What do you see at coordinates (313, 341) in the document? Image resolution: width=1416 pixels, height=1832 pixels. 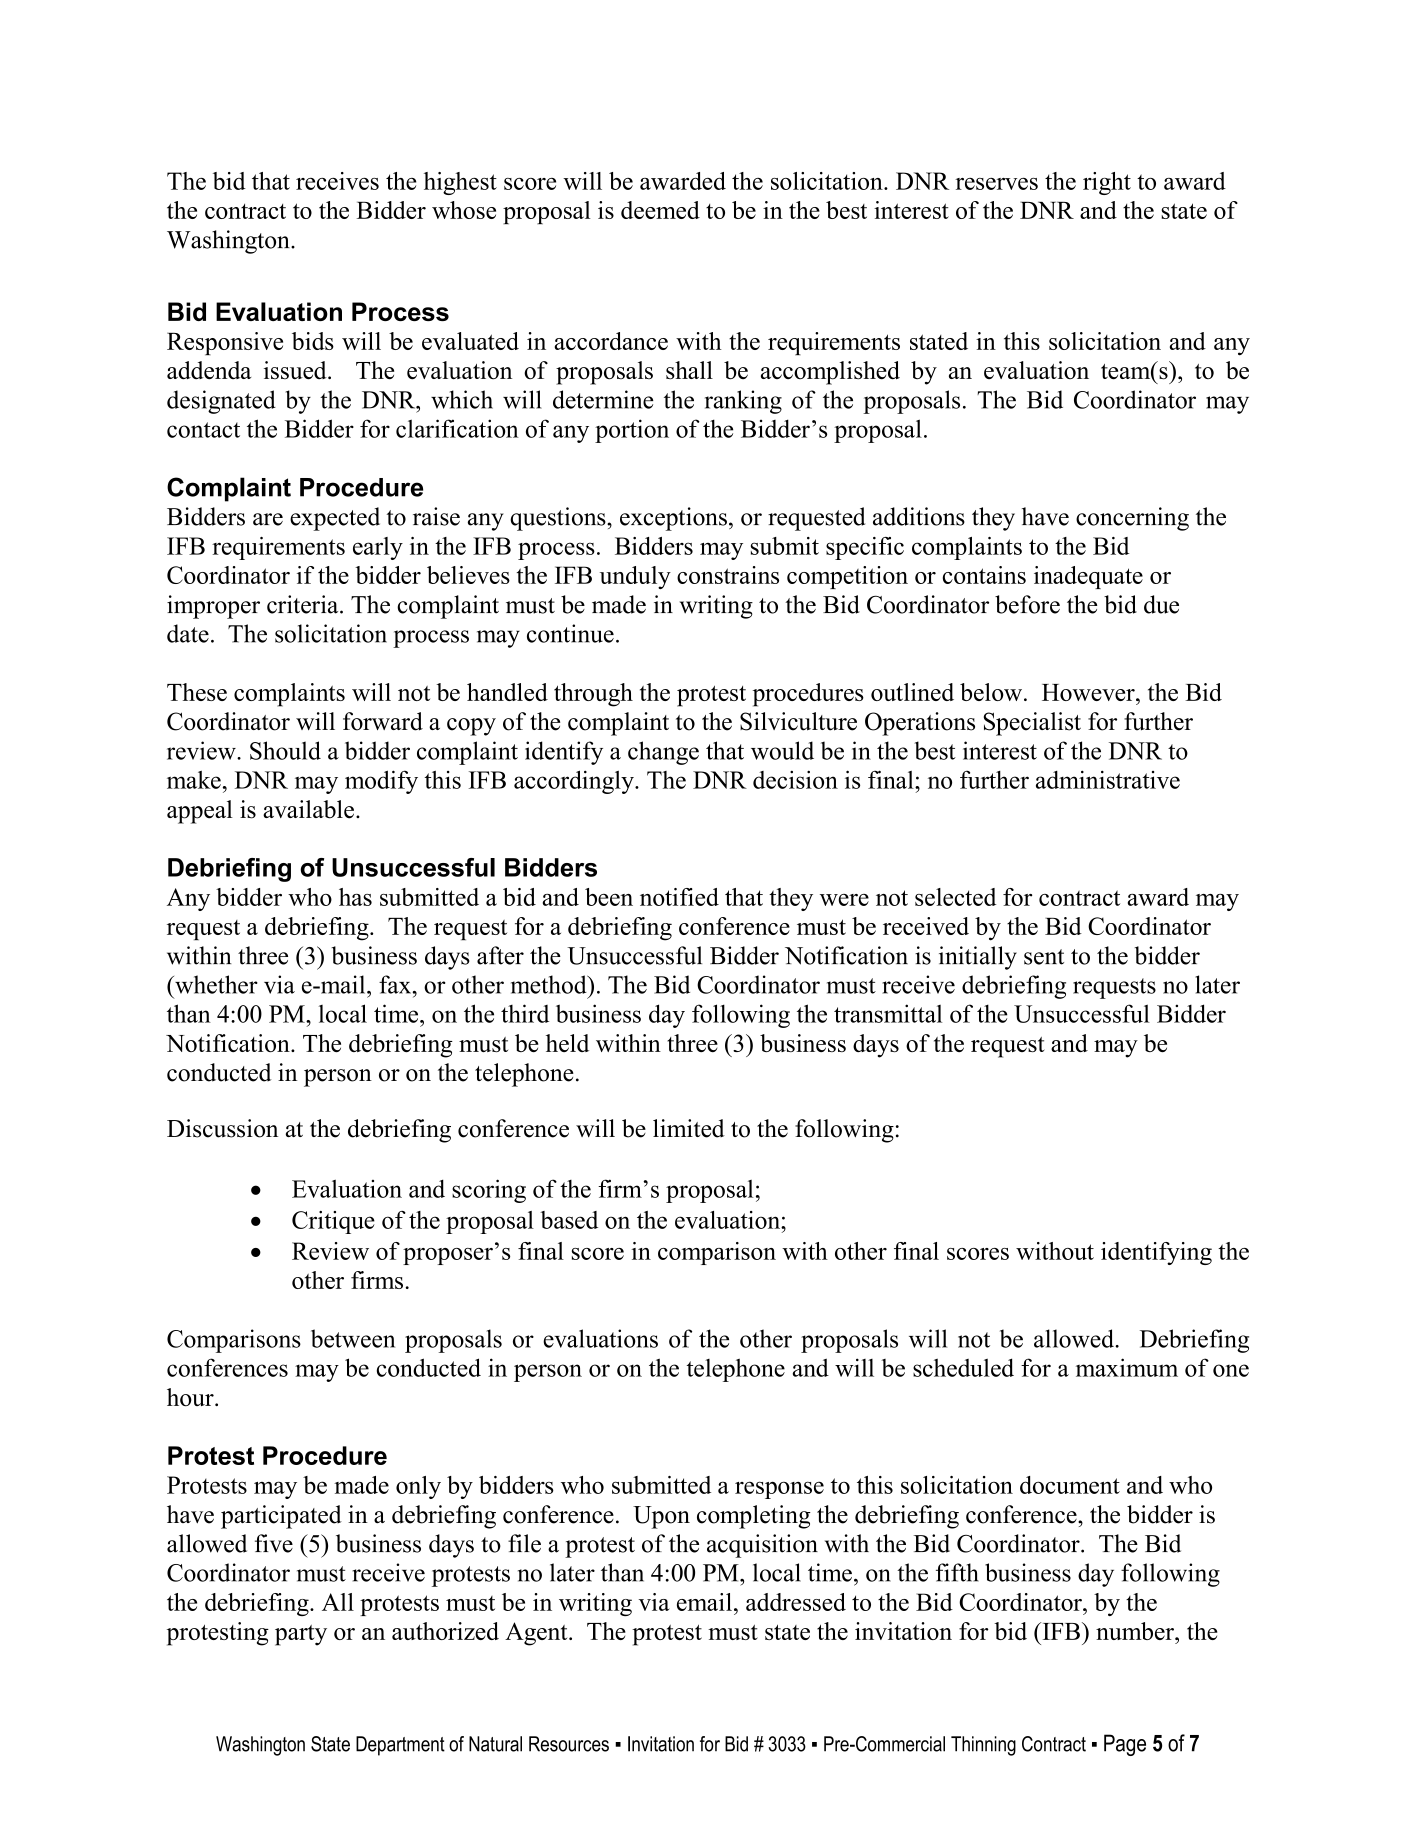 I see `bids` at bounding box center [313, 341].
